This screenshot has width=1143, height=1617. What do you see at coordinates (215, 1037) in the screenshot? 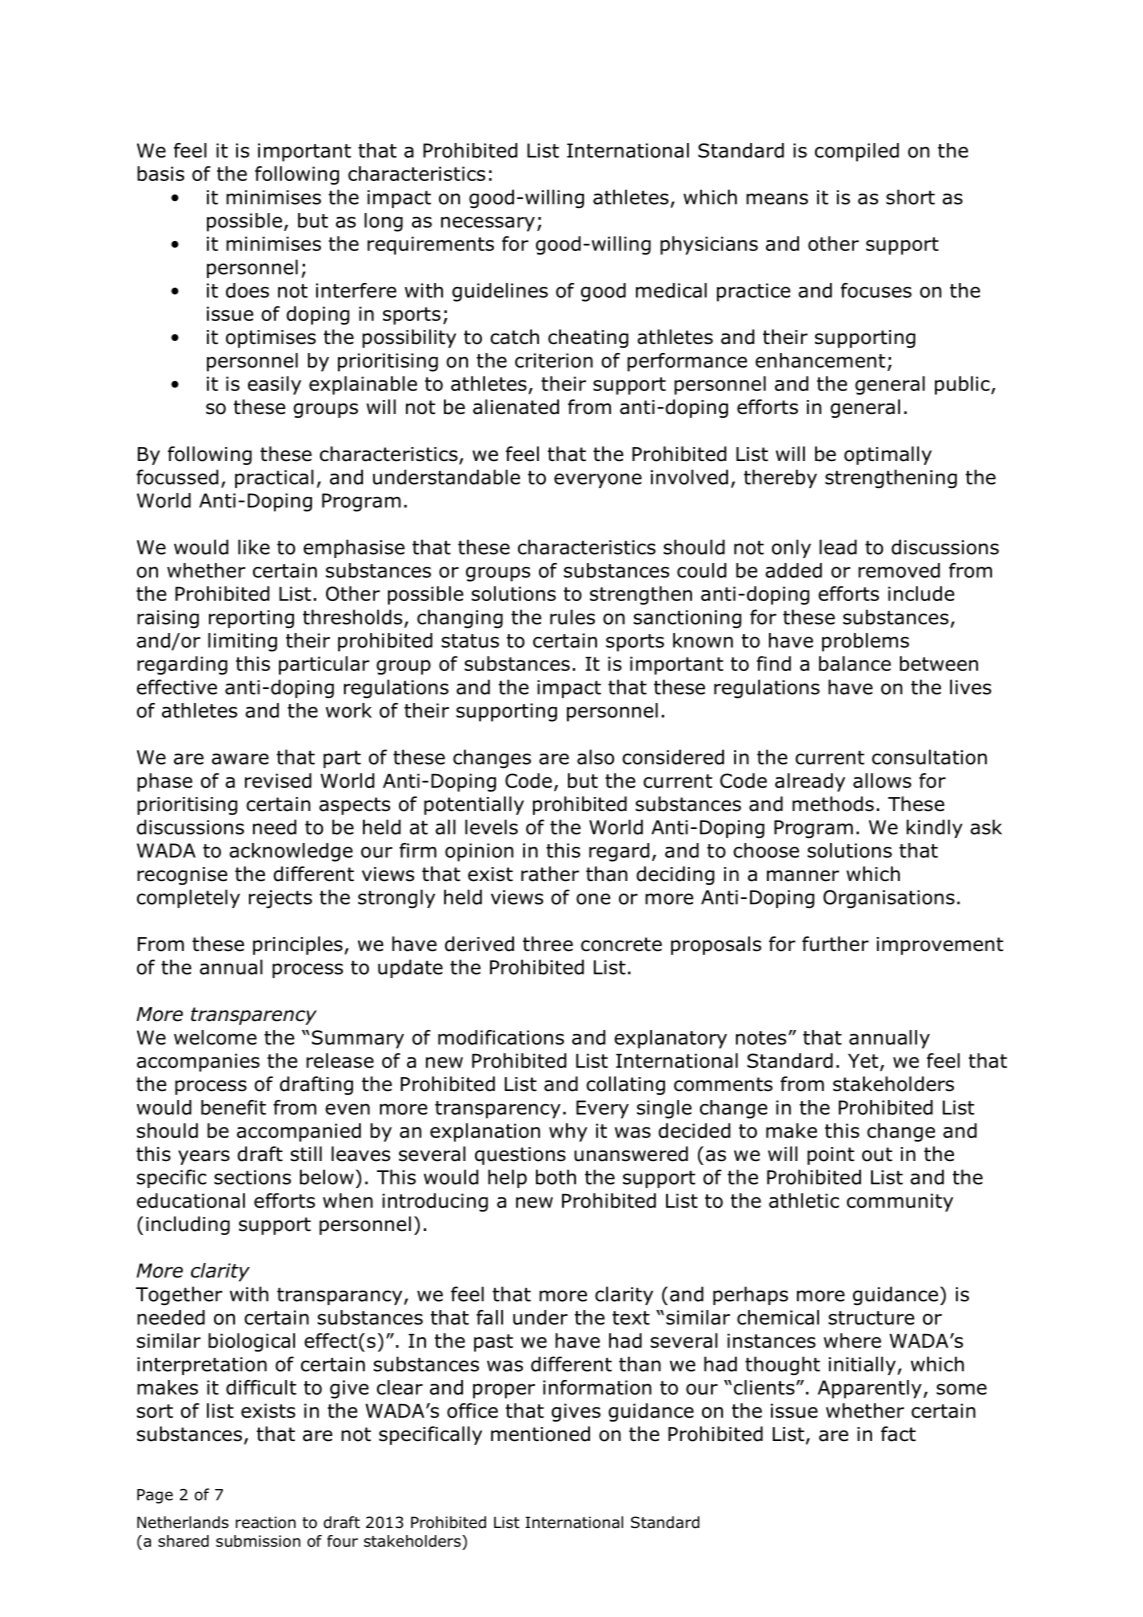
I see `welcome` at bounding box center [215, 1037].
